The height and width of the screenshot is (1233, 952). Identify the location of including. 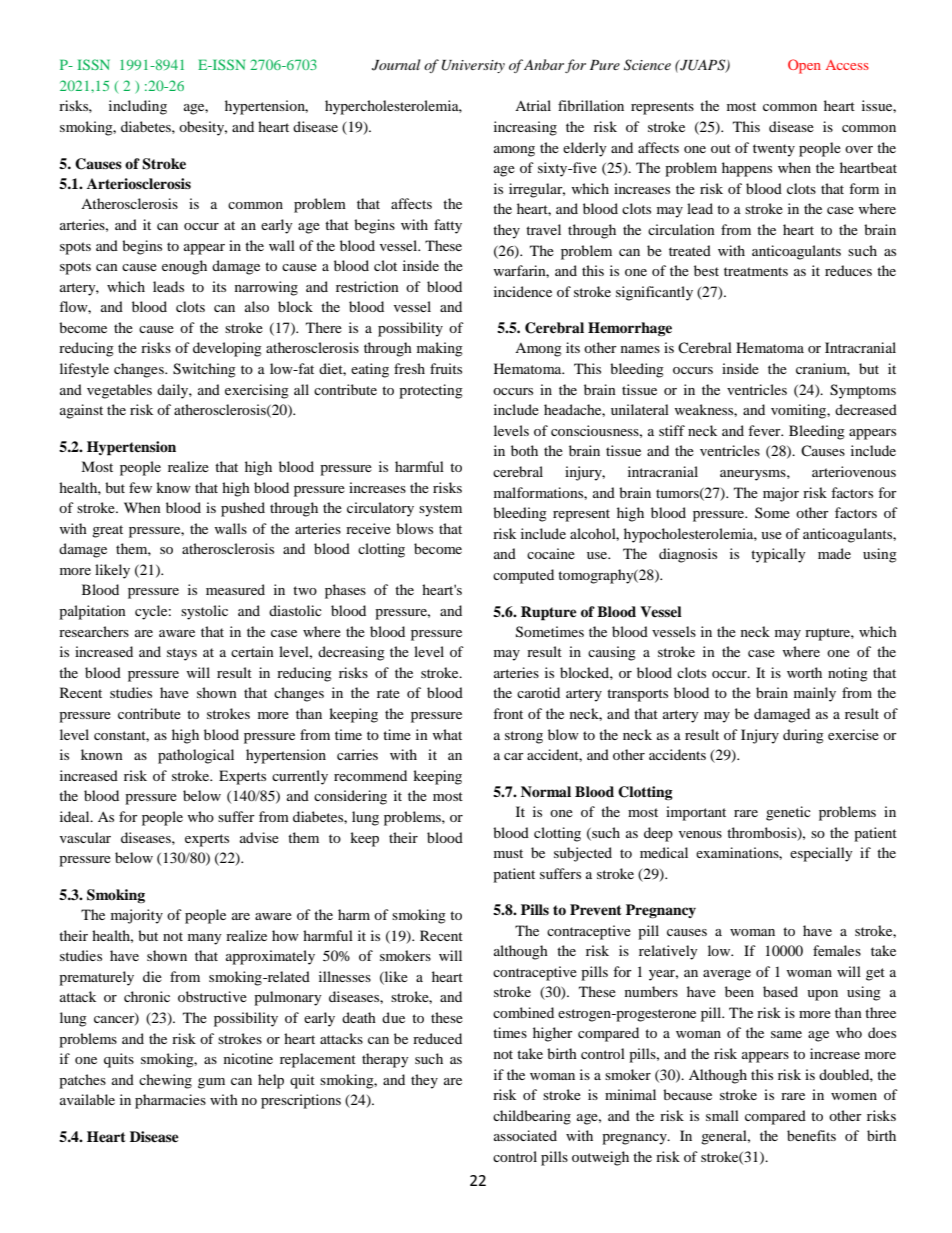
(138, 107).
